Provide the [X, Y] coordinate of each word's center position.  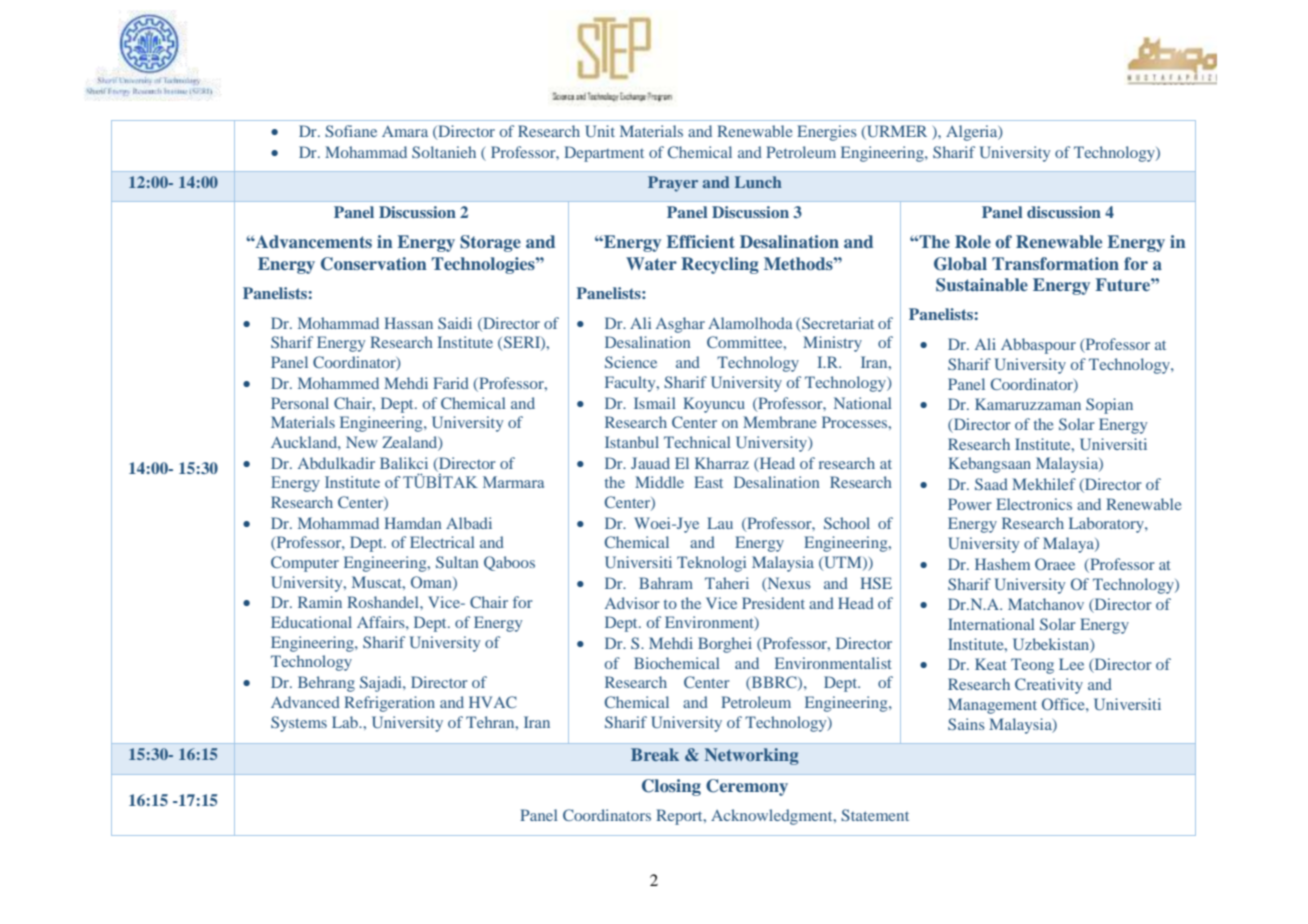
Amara [405, 131]
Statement [875, 815]
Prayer [673, 184]
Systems [299, 724]
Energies [827, 133]
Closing [671, 787]
